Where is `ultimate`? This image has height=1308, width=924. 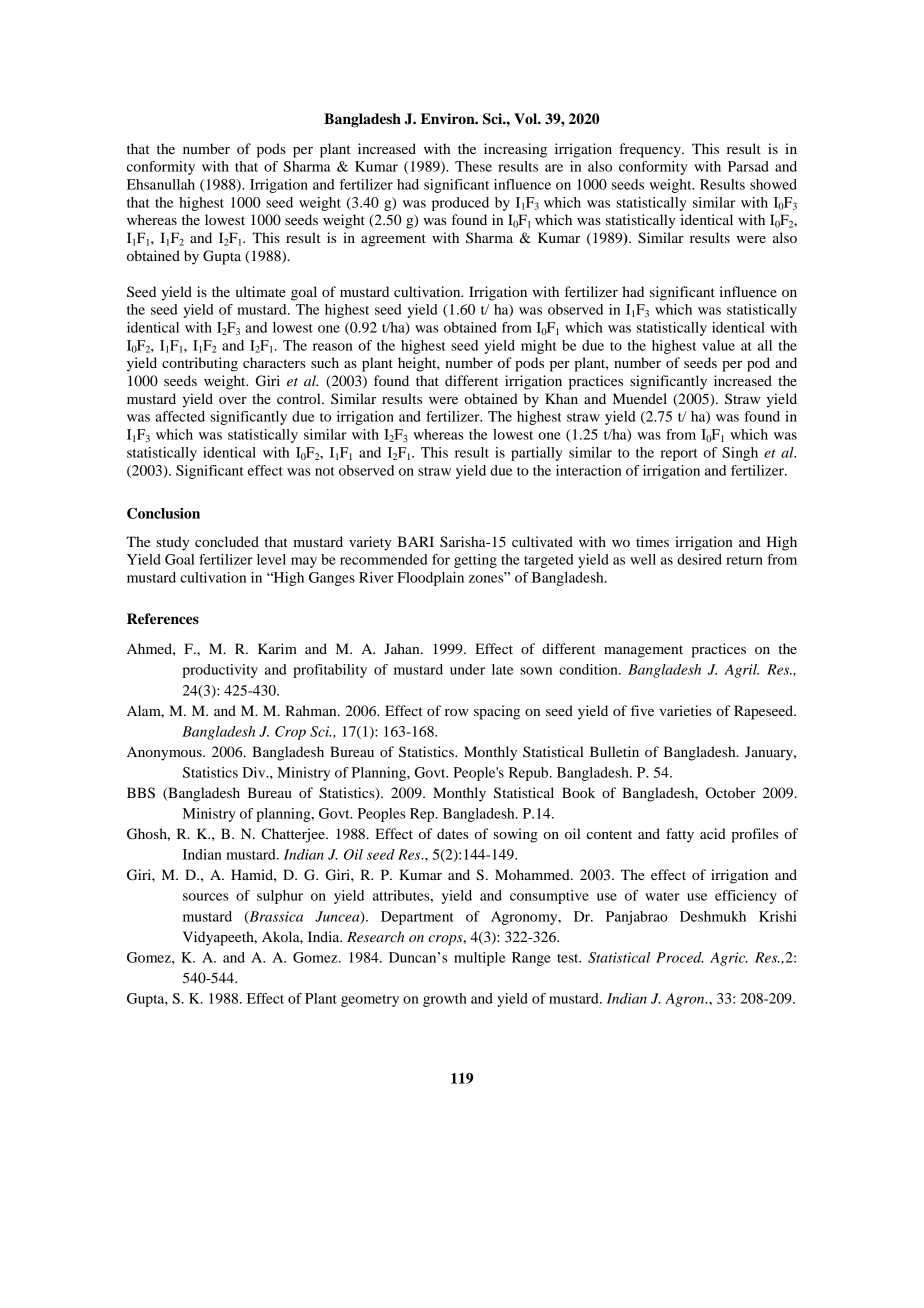 ultimate is located at coordinates (260, 291).
